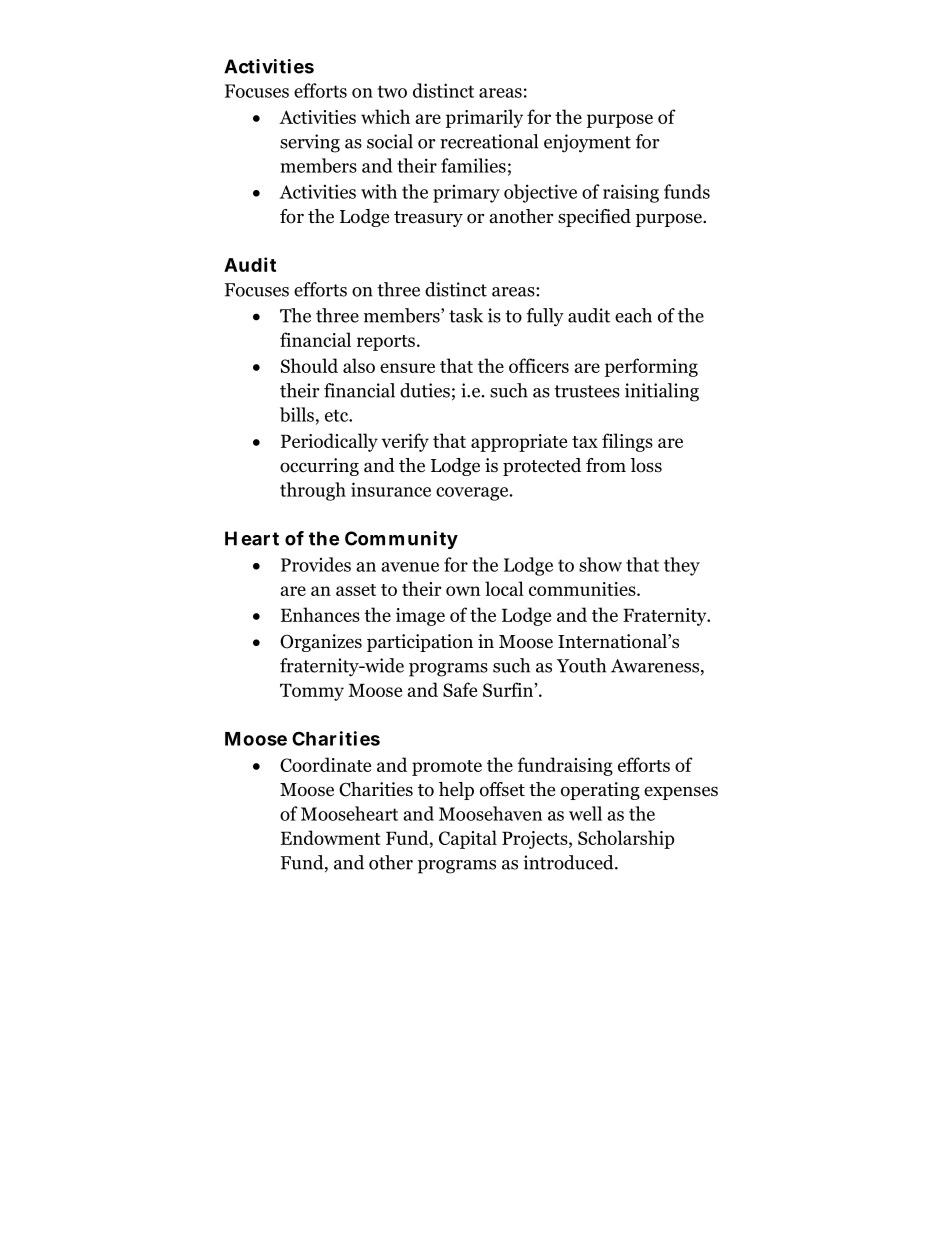 The height and width of the screenshot is (1233, 952). What do you see at coordinates (651, 367) in the screenshot?
I see `performing` at bounding box center [651, 367].
